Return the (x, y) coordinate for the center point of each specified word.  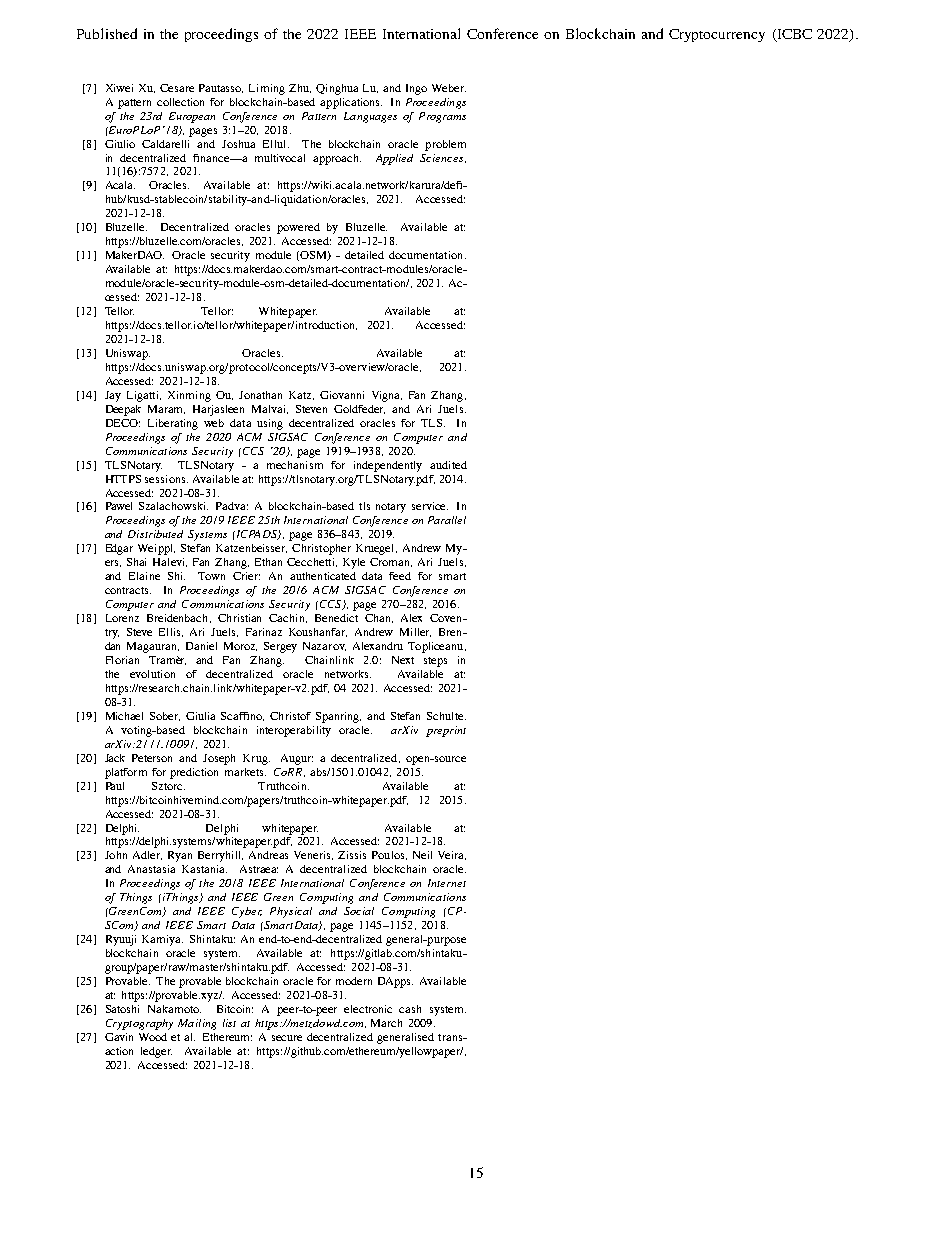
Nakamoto (174, 1009)
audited (448, 465)
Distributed (155, 534)
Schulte (446, 716)
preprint (446, 731)
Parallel (447, 520)
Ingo (416, 89)
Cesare (177, 88)
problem (445, 145)
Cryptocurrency (717, 35)
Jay (113, 396)
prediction (194, 773)
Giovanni (342, 395)
